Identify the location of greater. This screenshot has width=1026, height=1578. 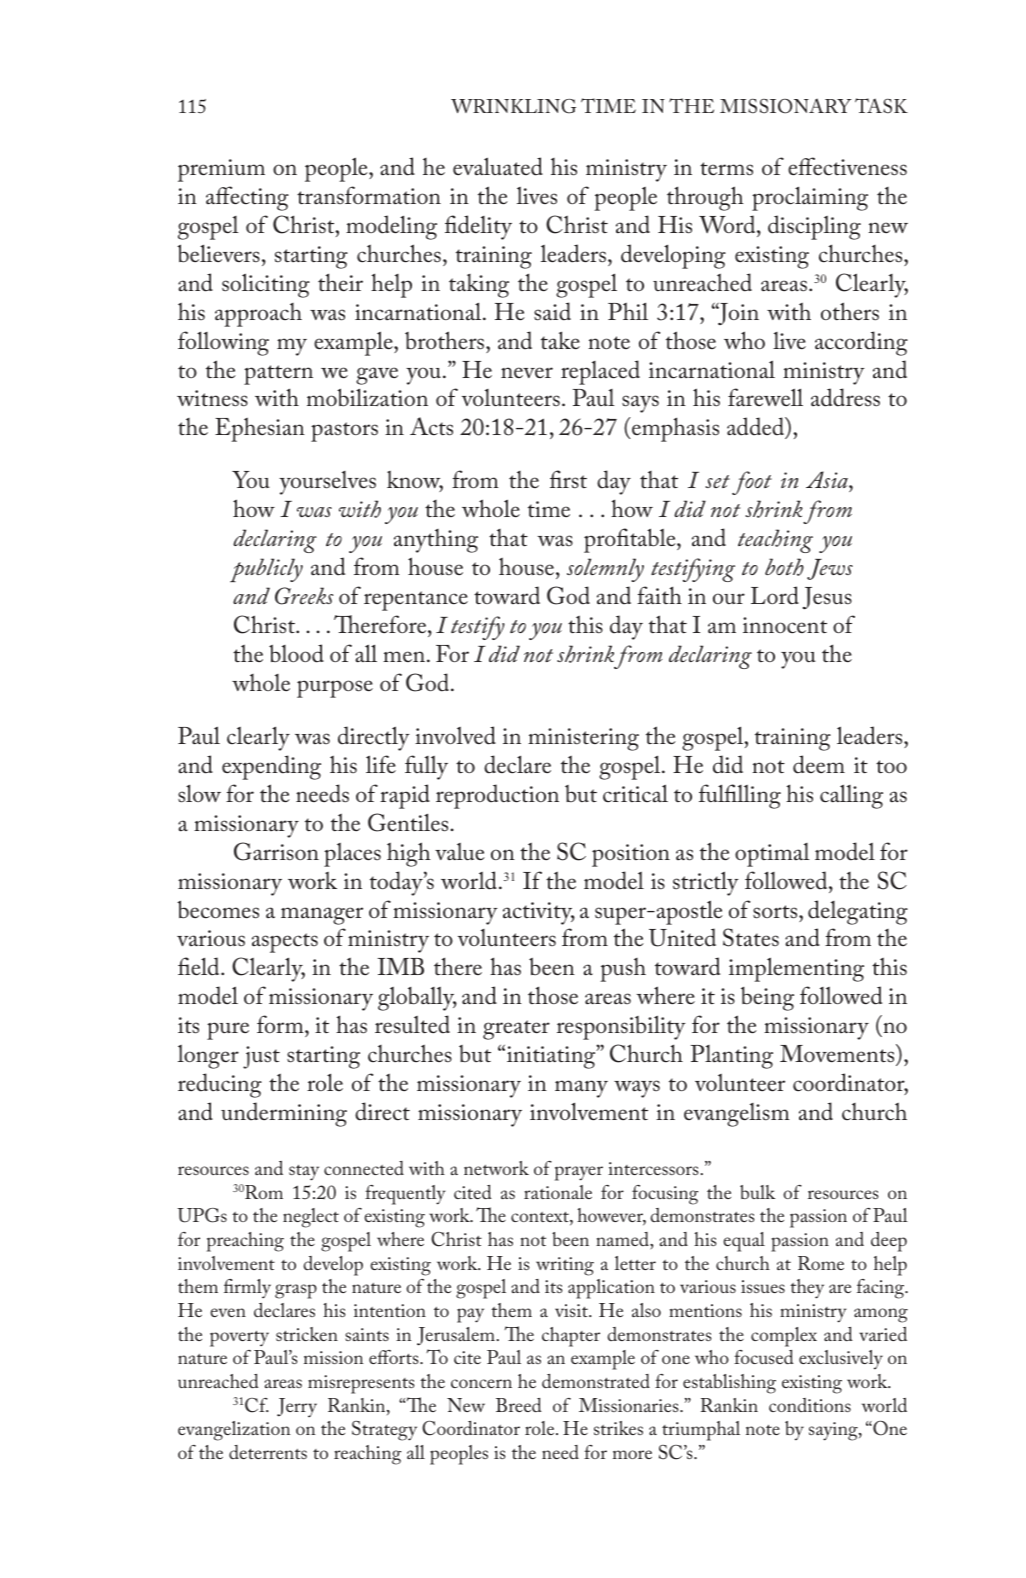
(516, 1030).
